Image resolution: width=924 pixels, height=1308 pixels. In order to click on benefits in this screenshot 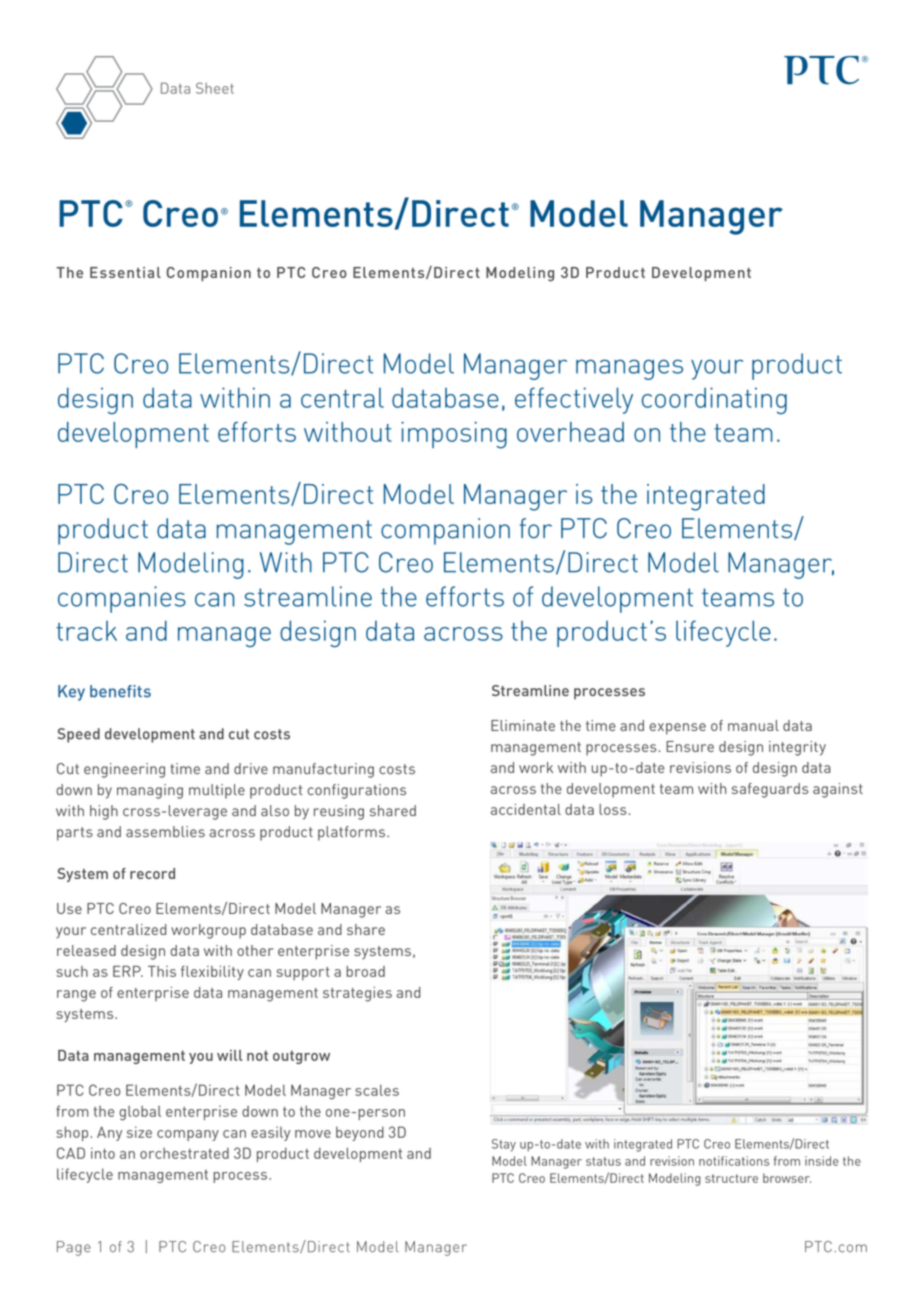, I will do `click(120, 691)`.
